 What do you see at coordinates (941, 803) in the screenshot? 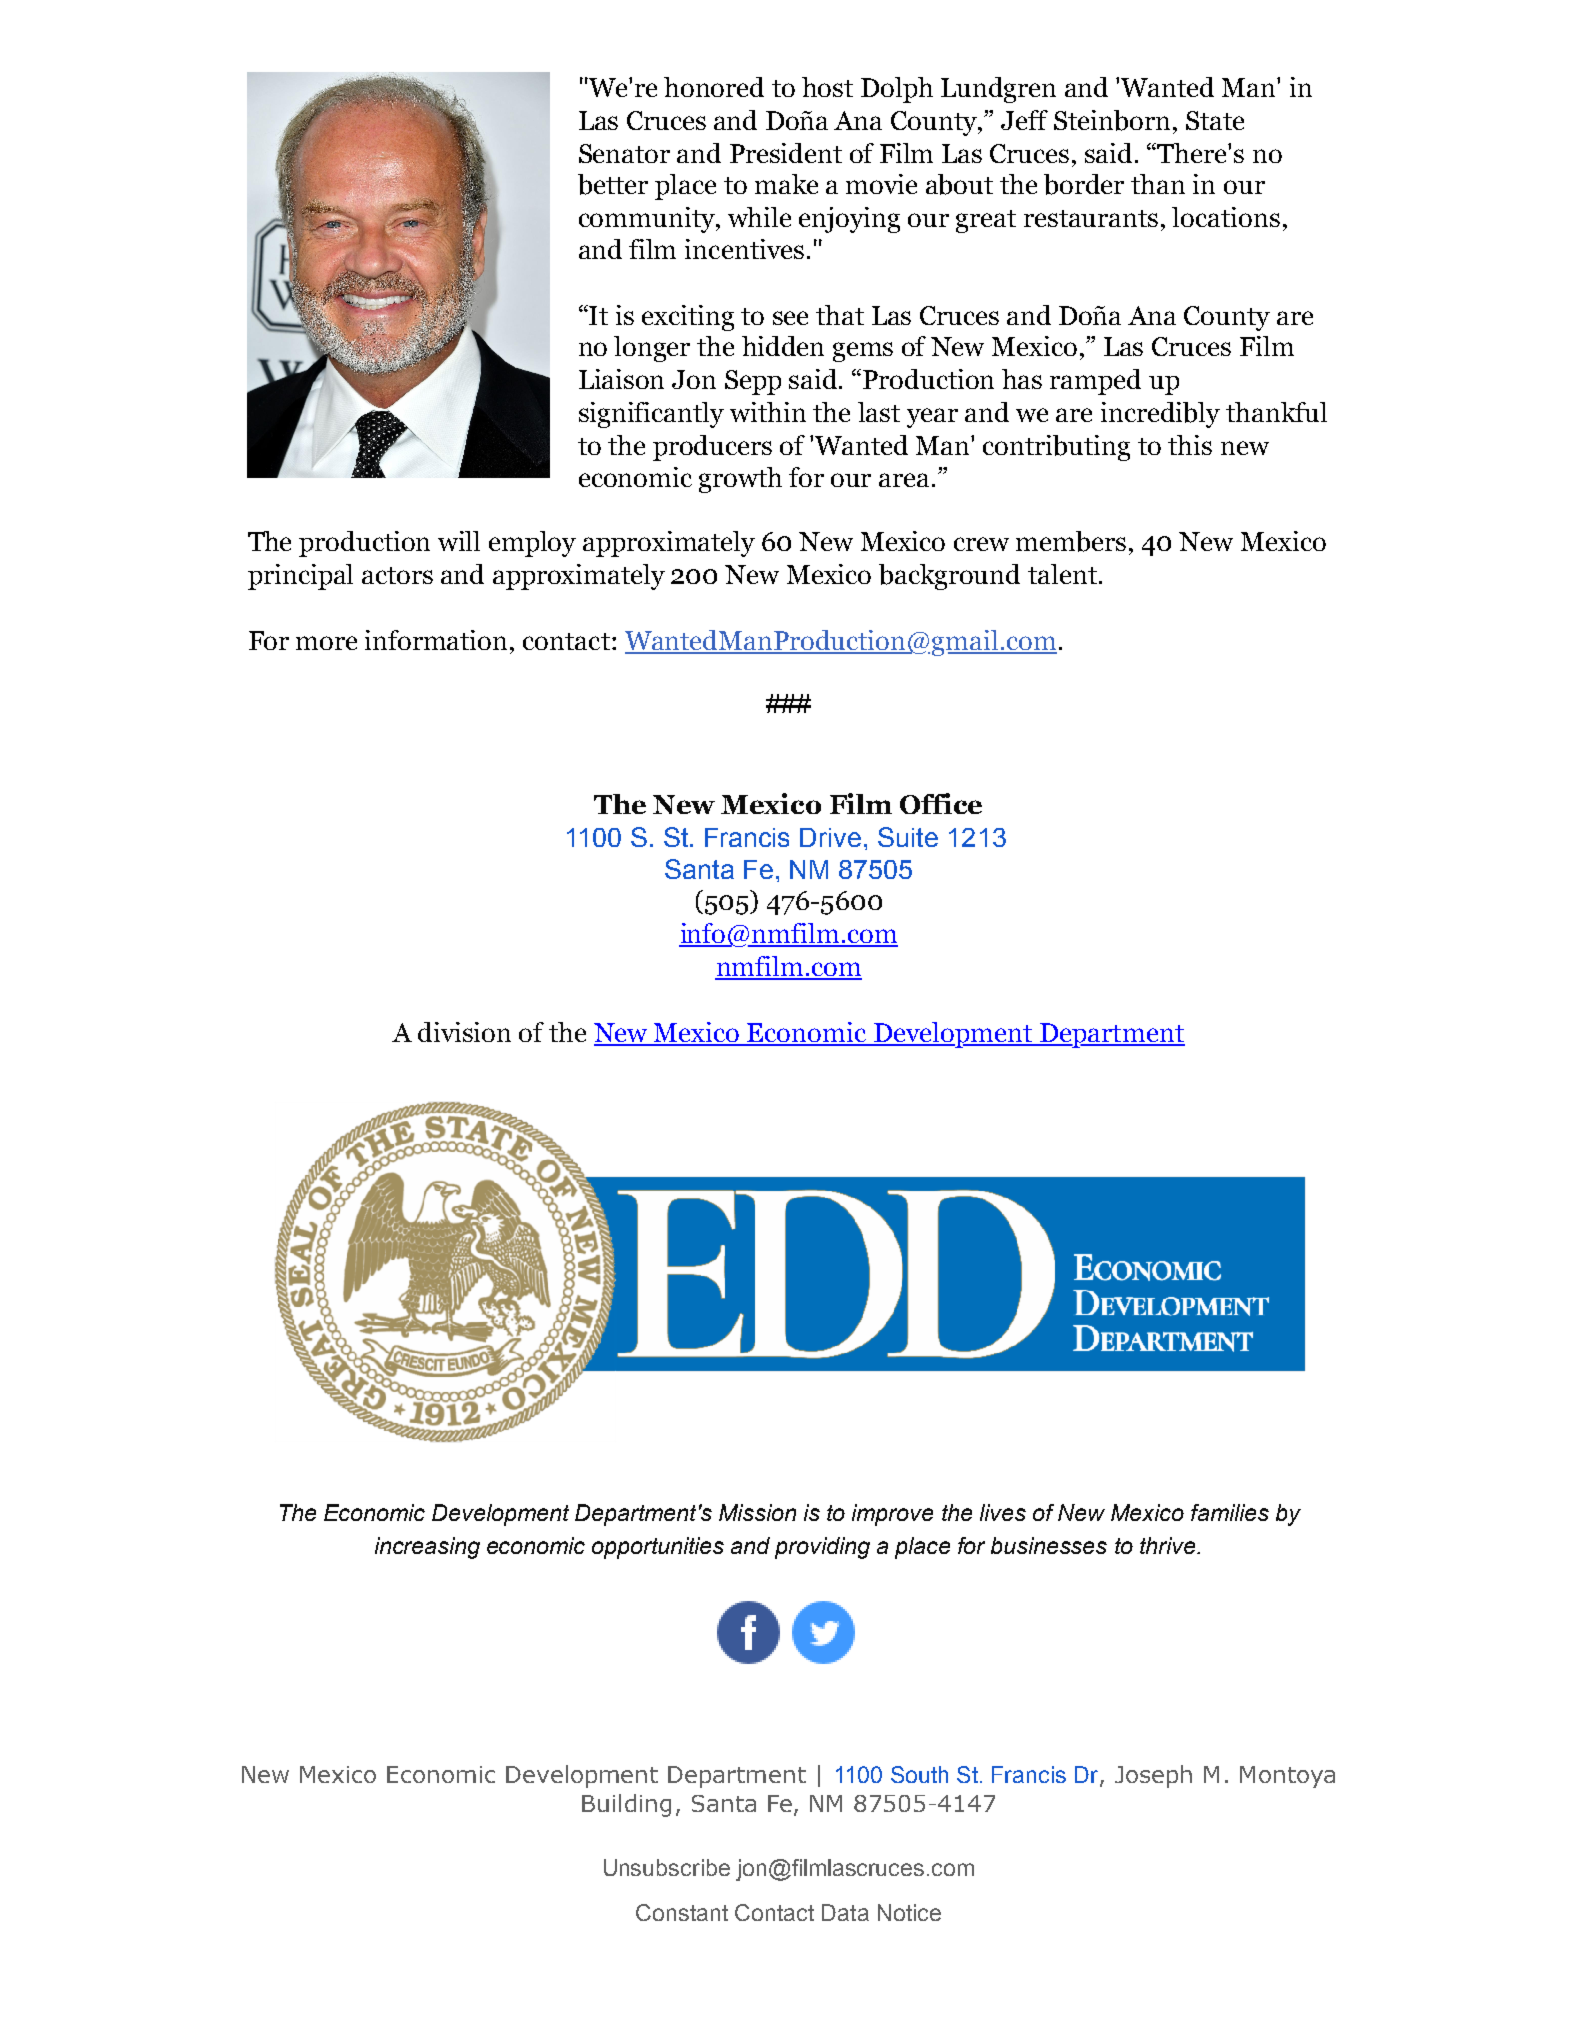
I see `Office` at bounding box center [941, 803].
